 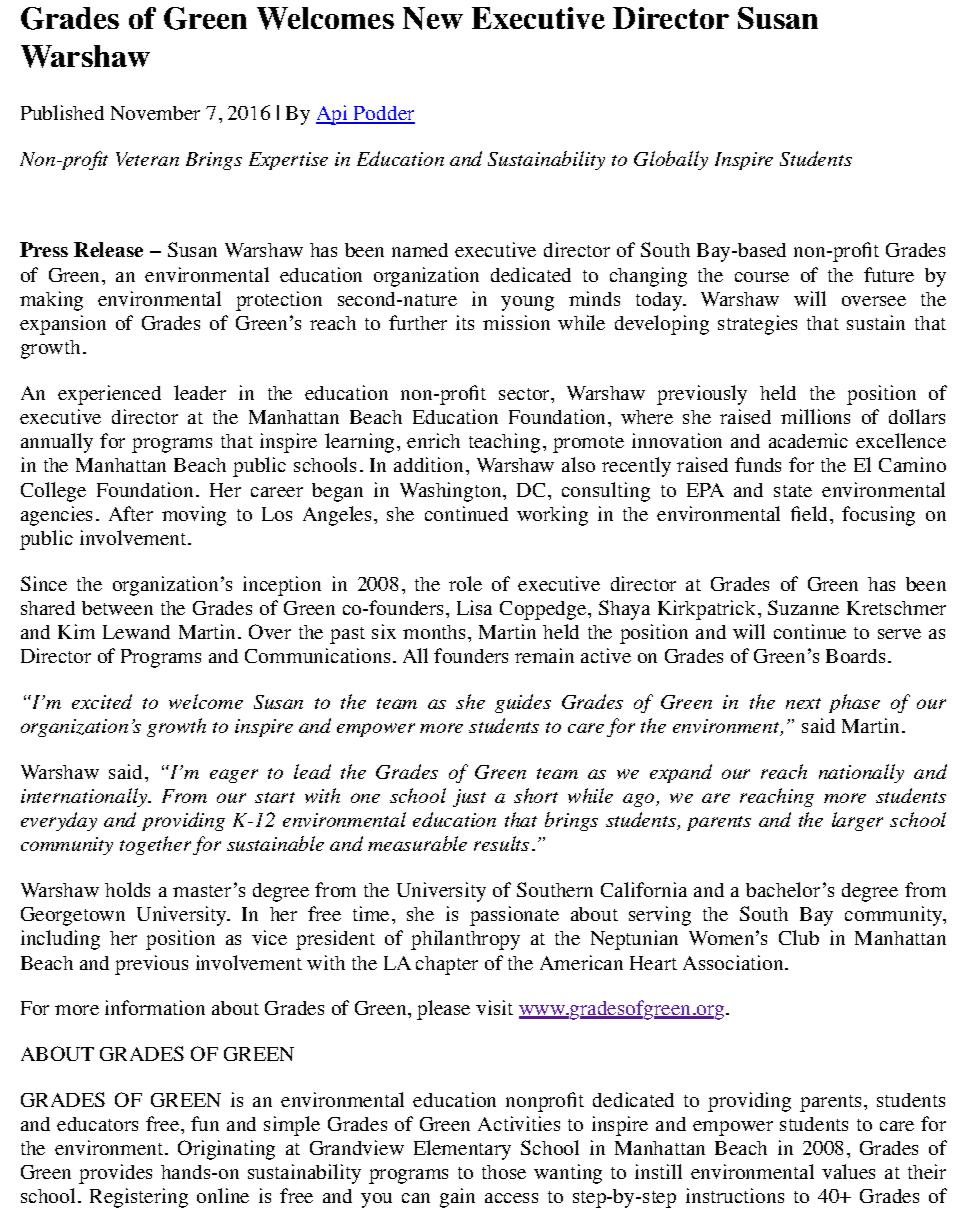 What do you see at coordinates (671, 160) in the document?
I see `Globally` at bounding box center [671, 160].
